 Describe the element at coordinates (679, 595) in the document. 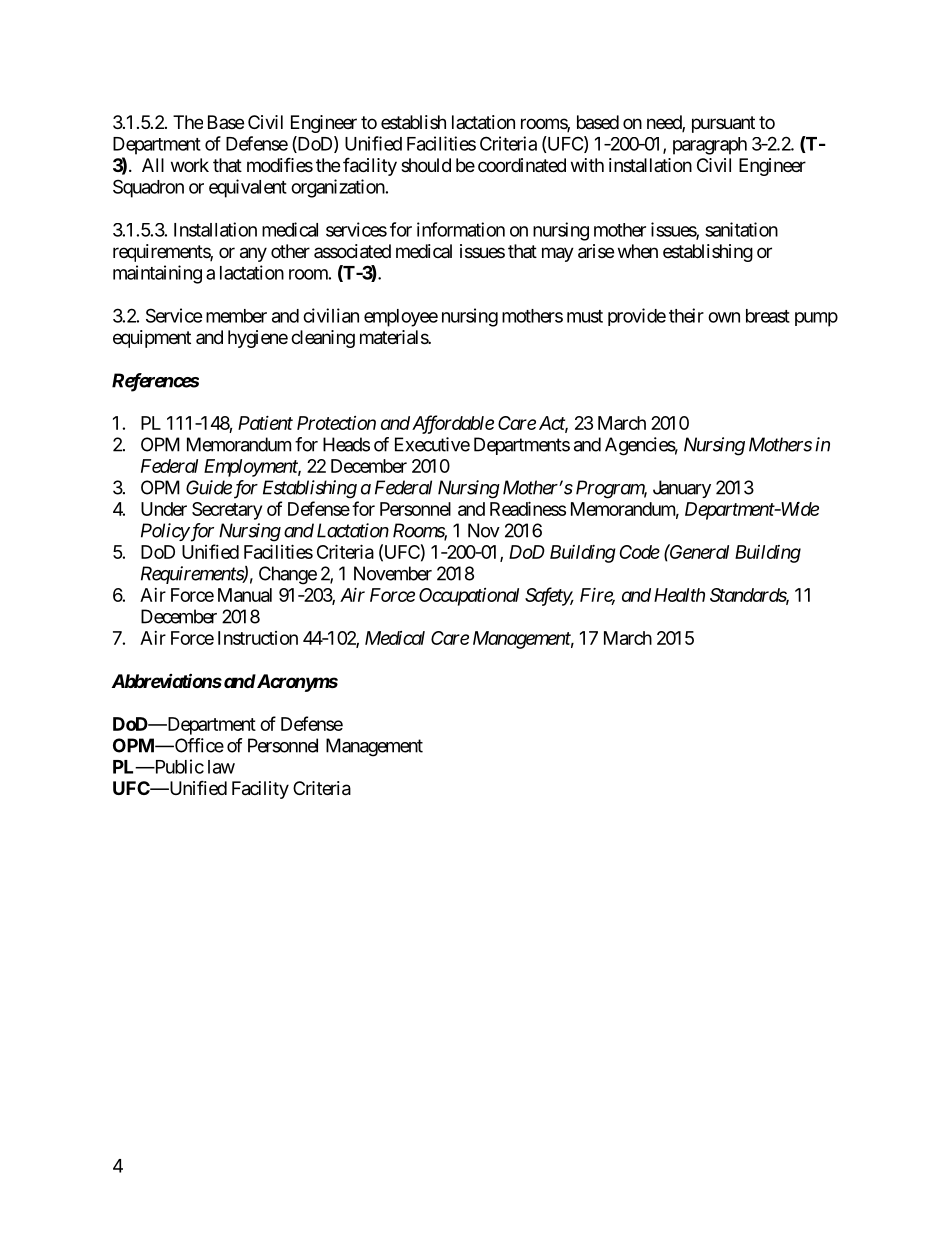

I see `Health` at that location.
